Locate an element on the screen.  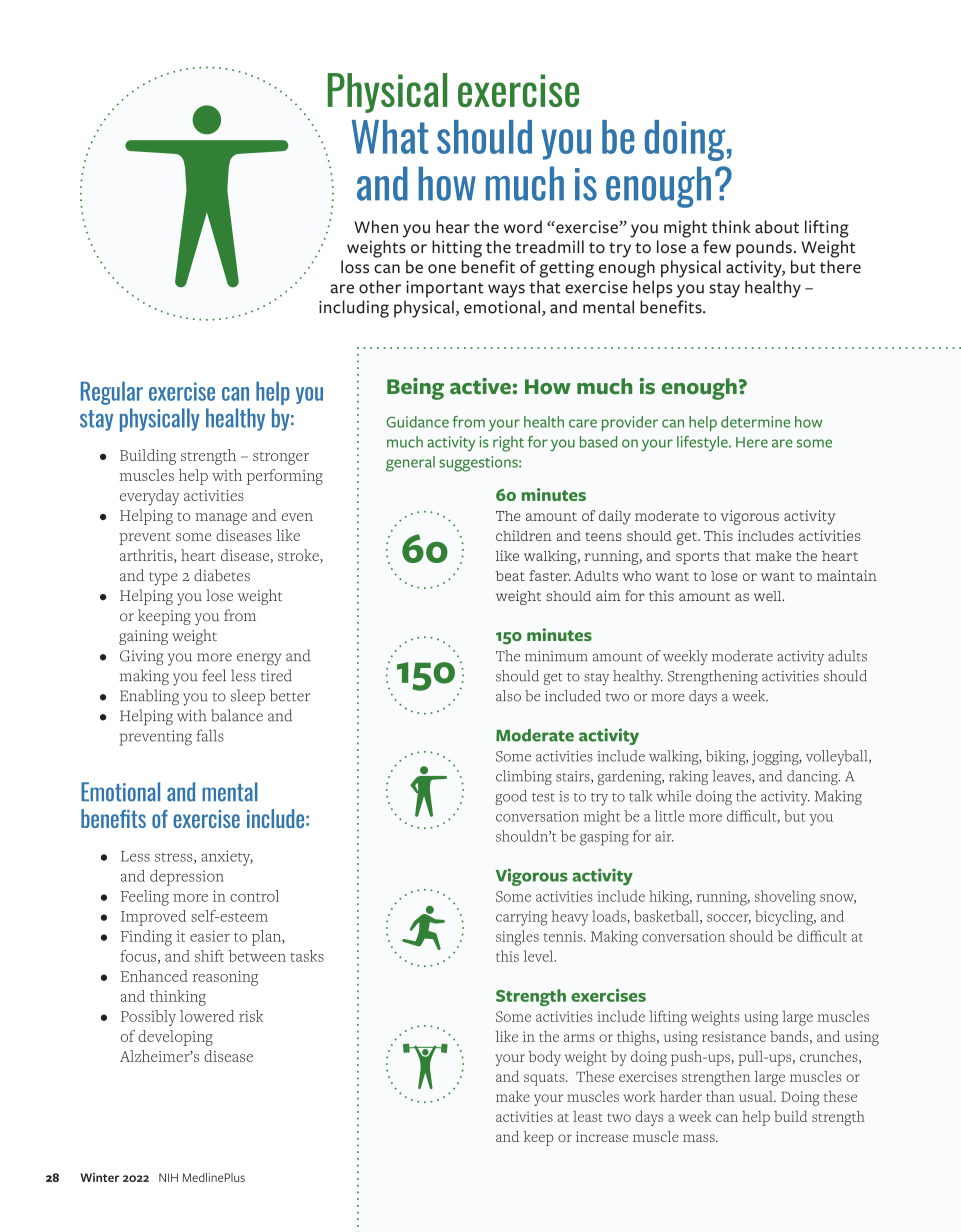
squats is located at coordinates (545, 1079).
